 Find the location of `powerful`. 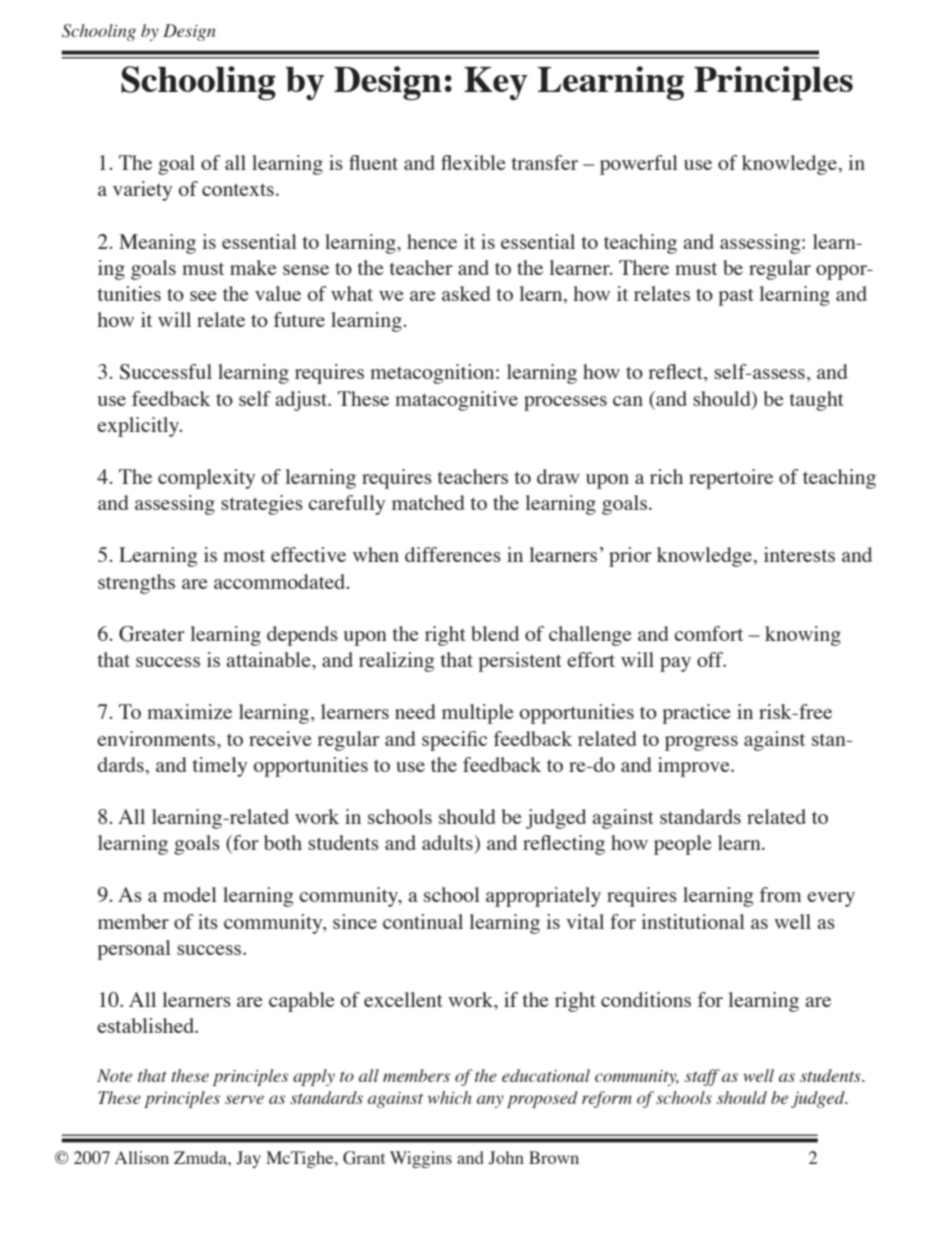

powerful is located at coordinates (639, 165).
